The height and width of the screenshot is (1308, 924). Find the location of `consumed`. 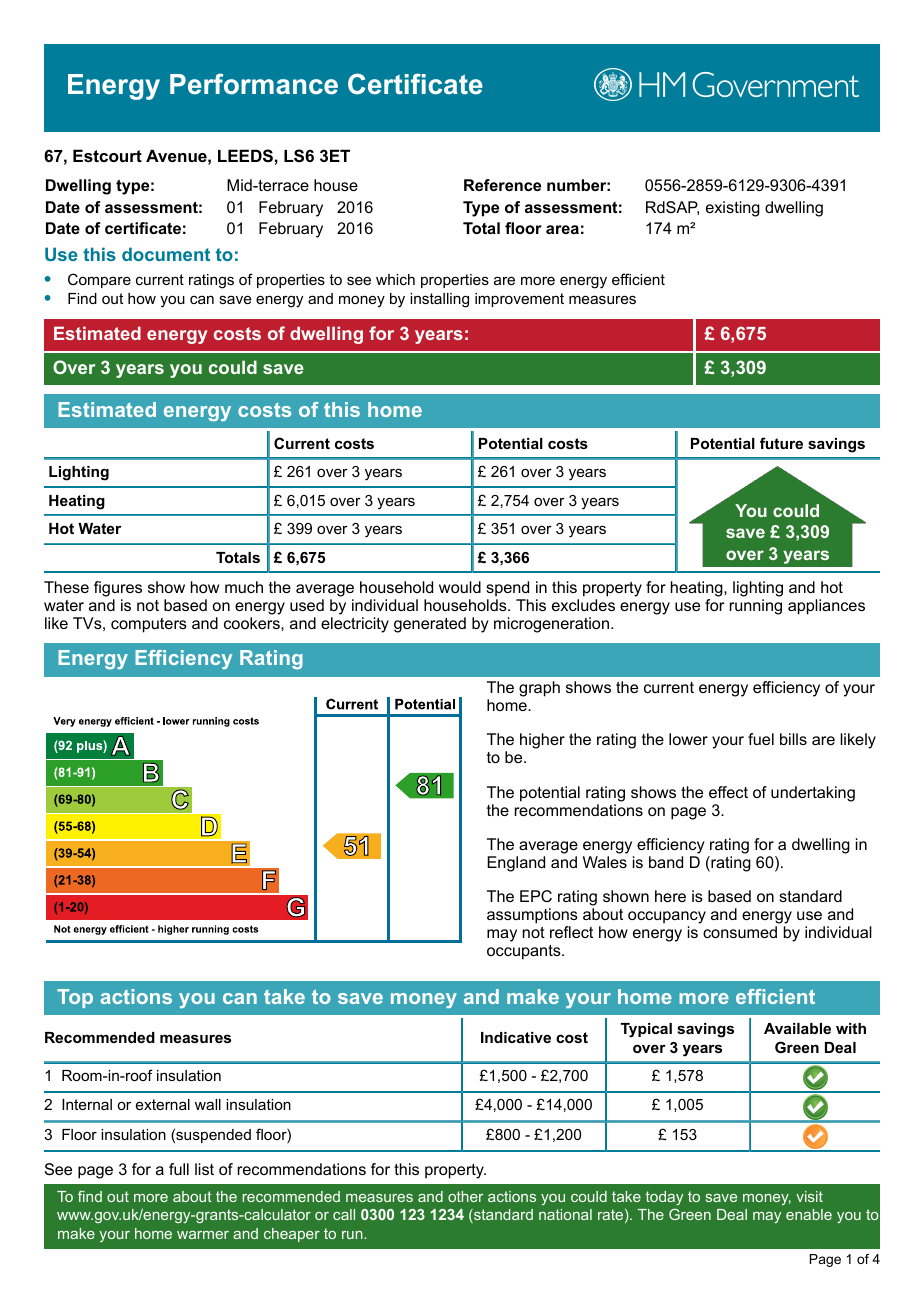

consumed is located at coordinates (740, 932).
